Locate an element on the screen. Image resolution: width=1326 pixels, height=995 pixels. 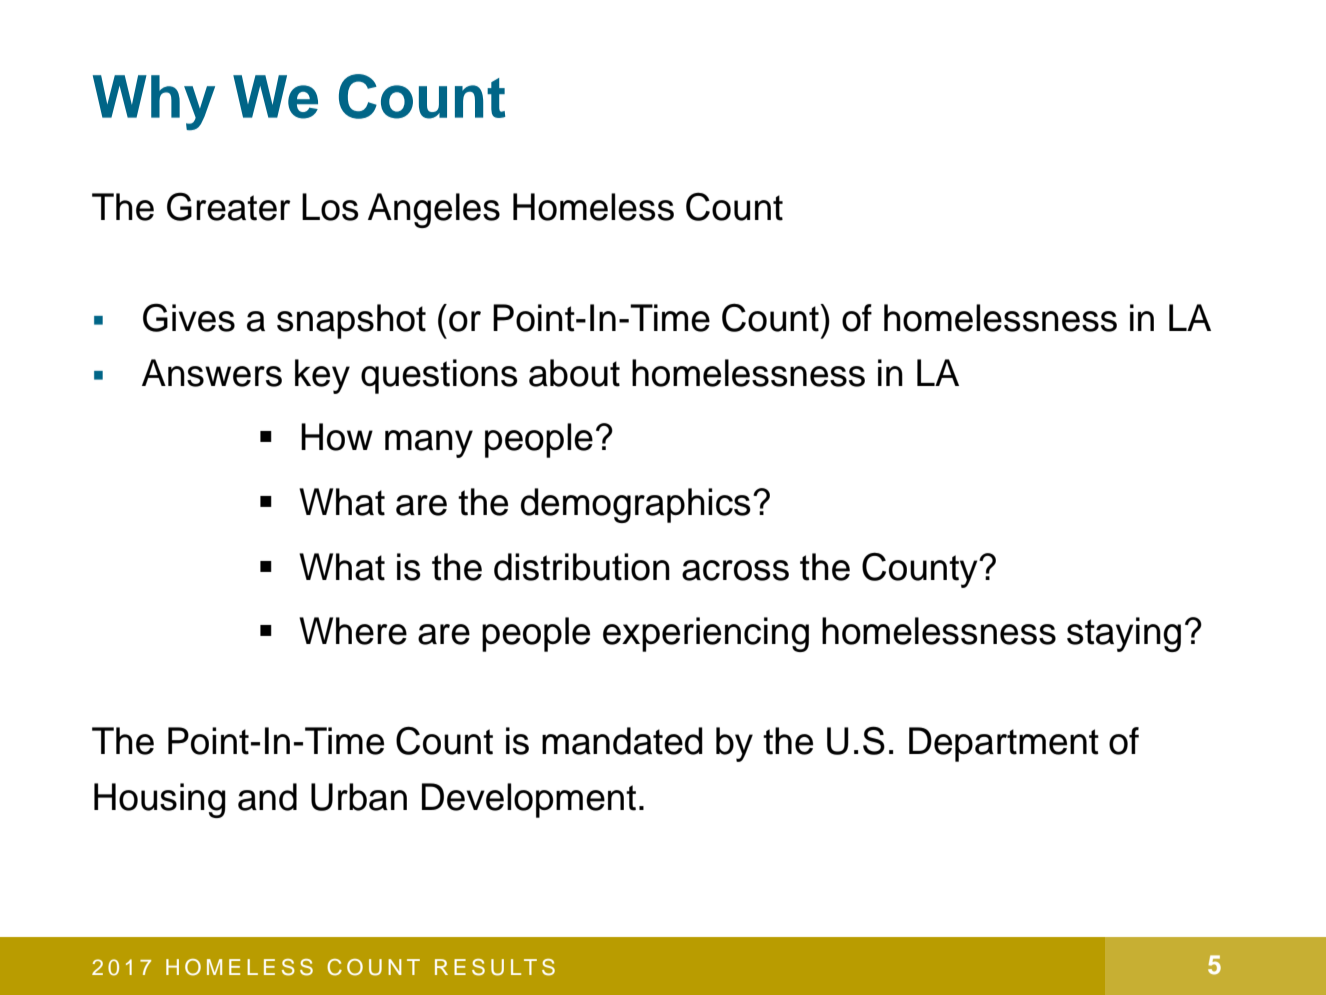
demographics is located at coordinates (636, 505).
